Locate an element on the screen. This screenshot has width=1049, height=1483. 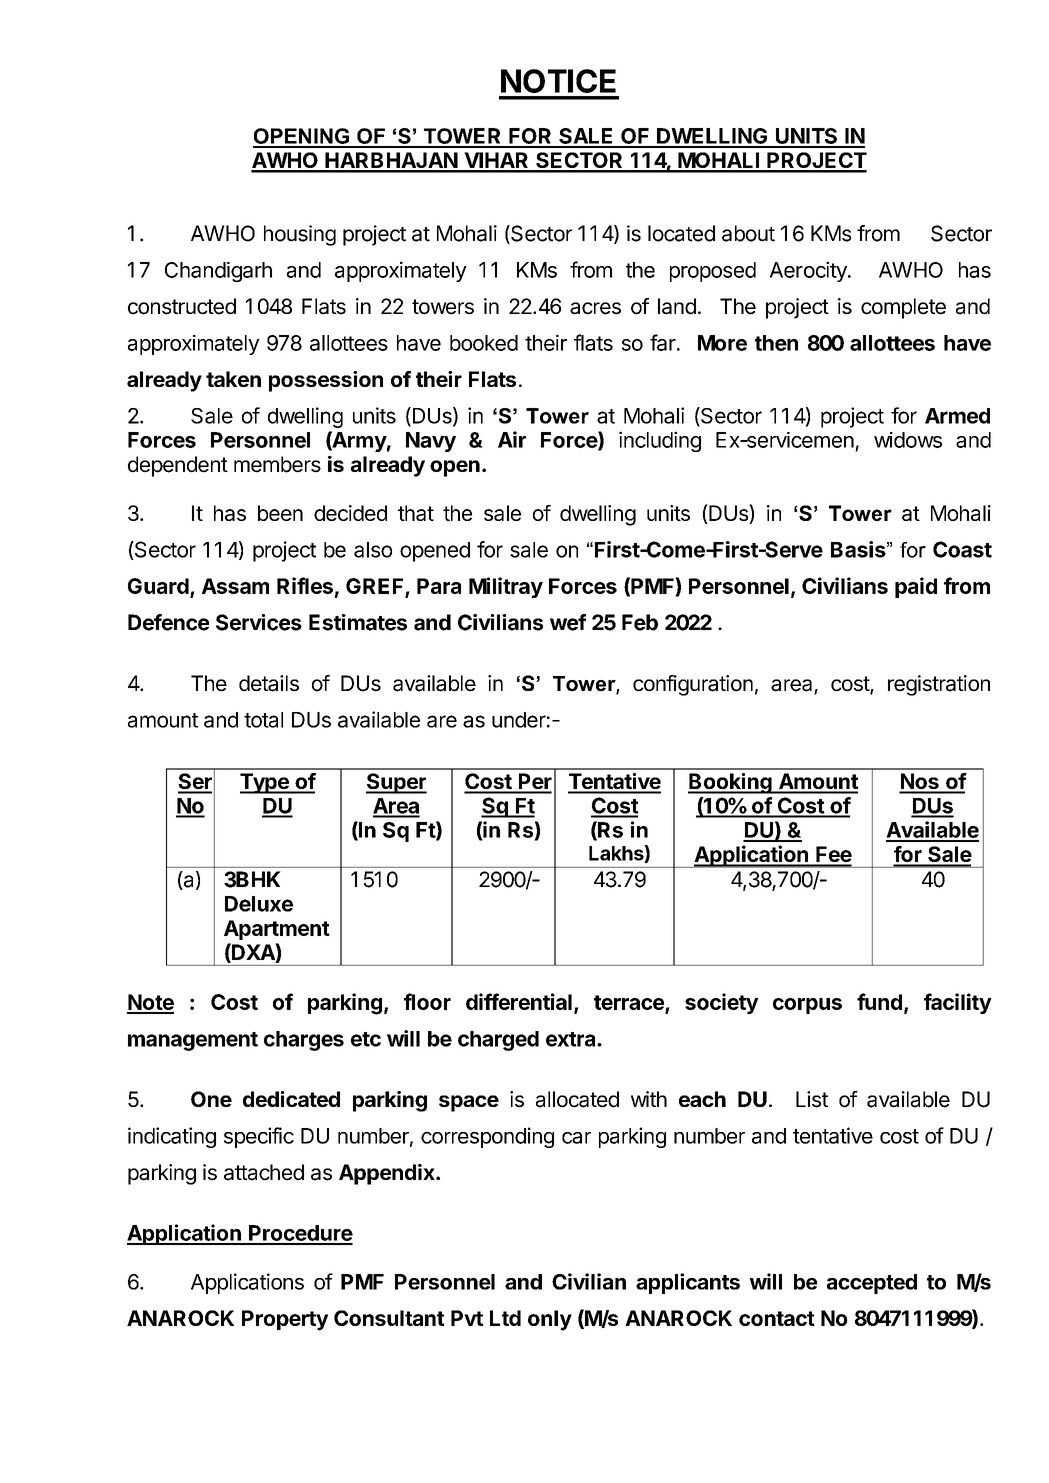
Type is located at coordinates (265, 783).
